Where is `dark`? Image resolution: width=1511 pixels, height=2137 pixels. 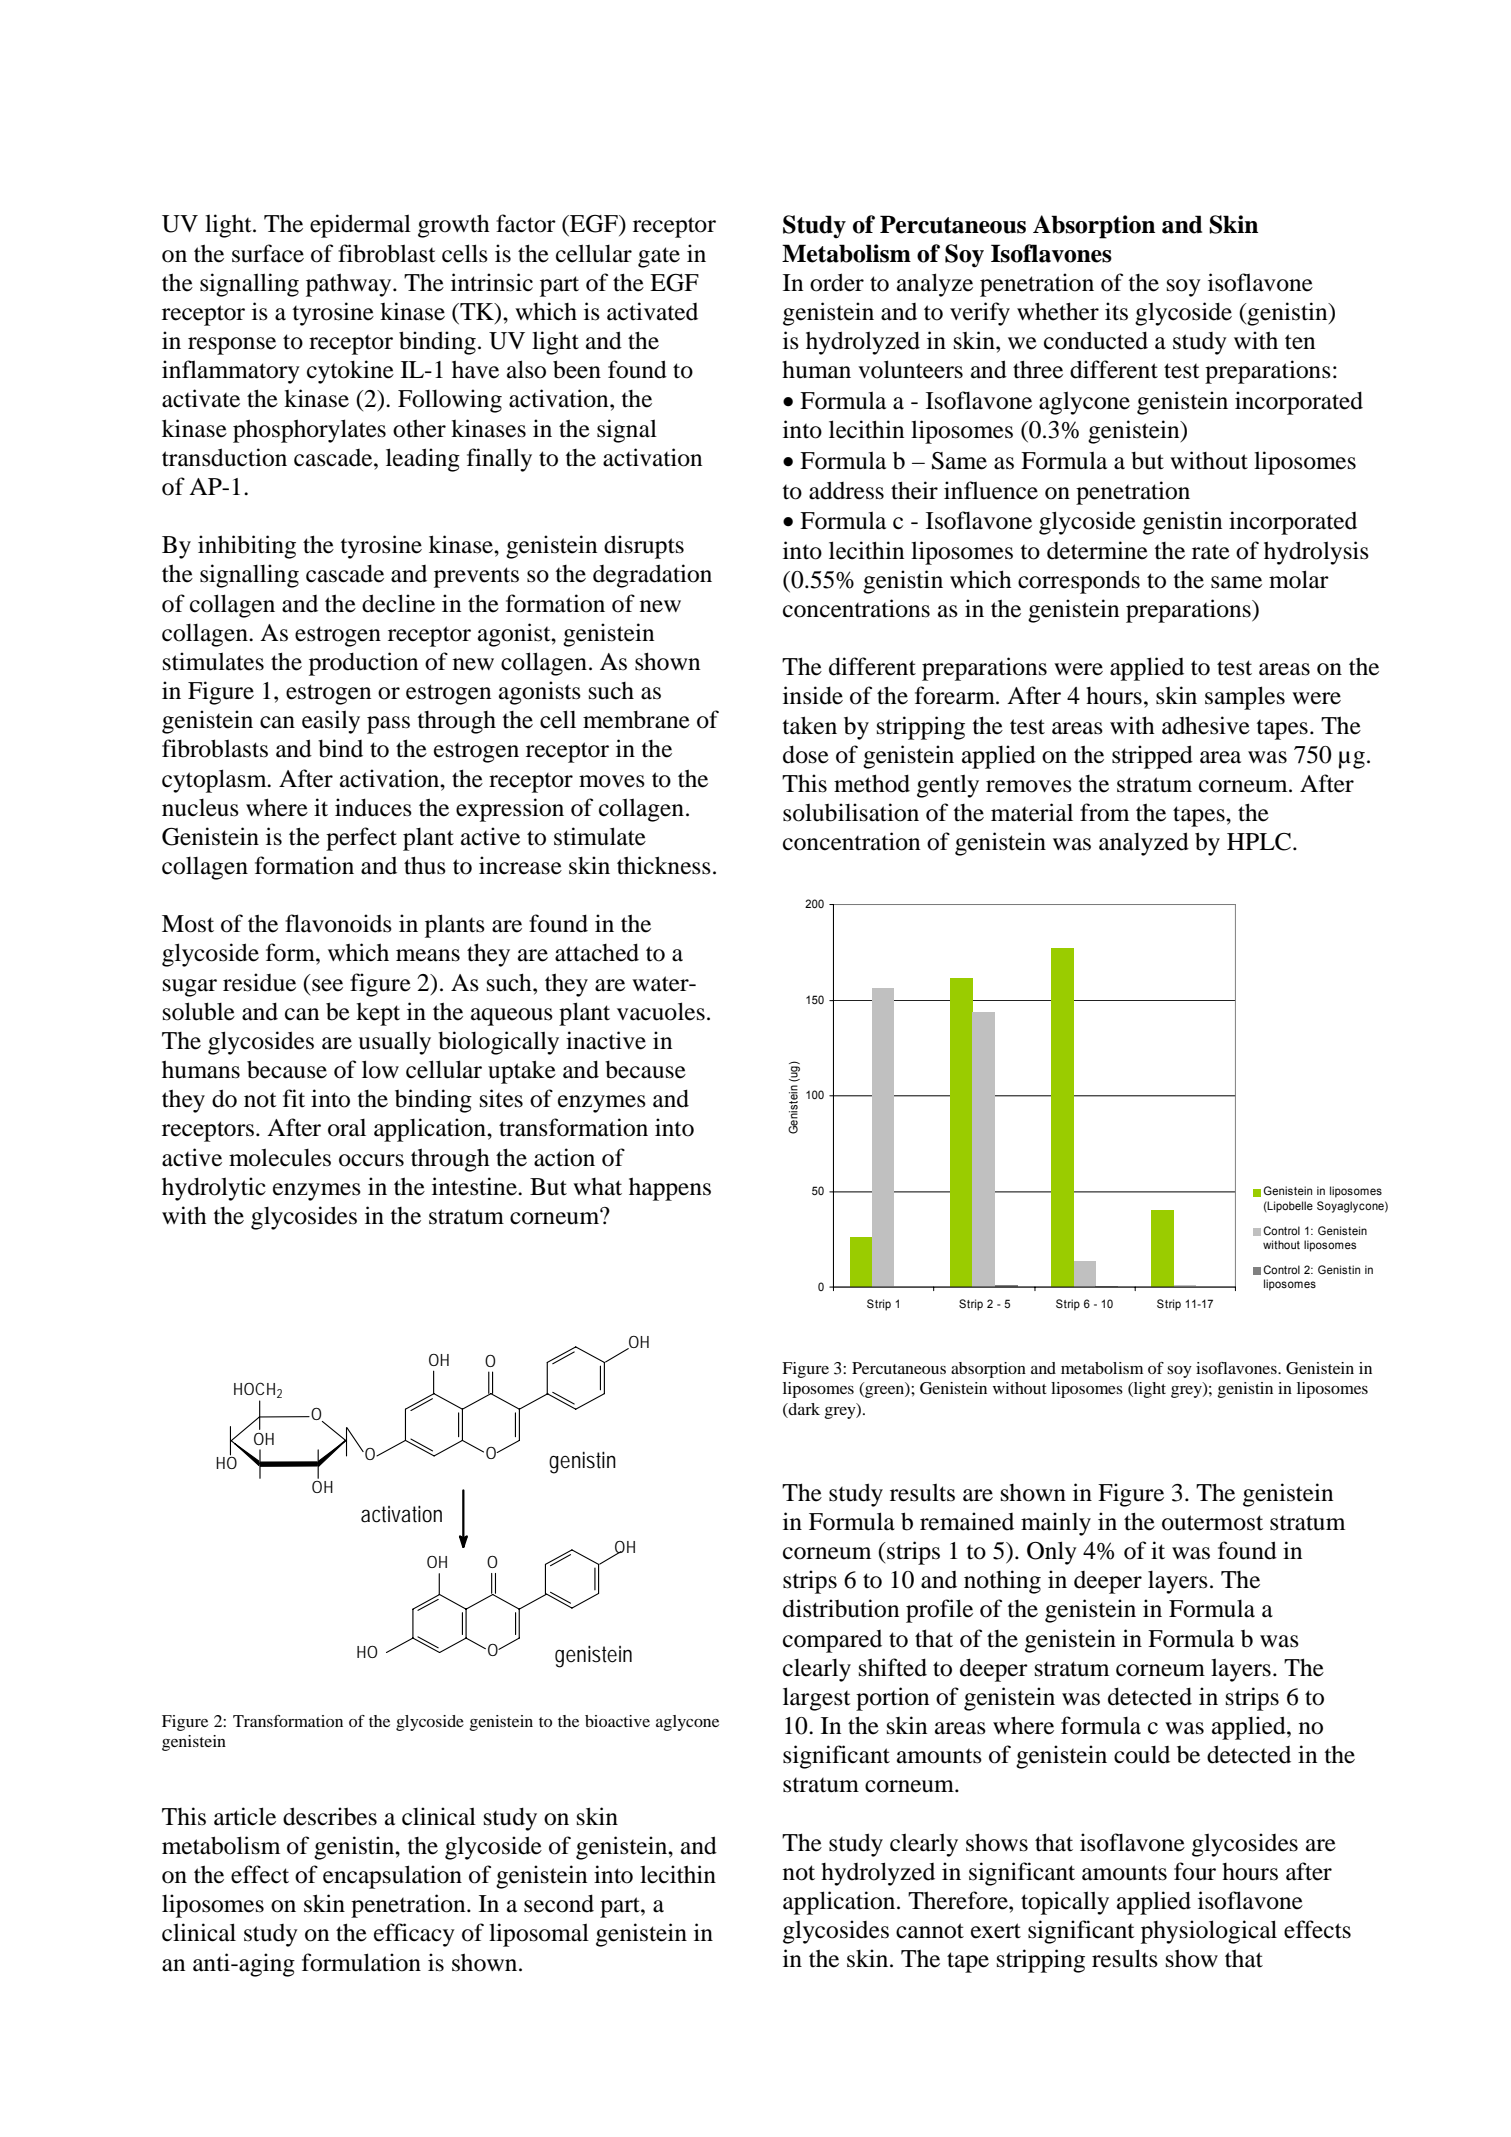 dark is located at coordinates (803, 1409).
